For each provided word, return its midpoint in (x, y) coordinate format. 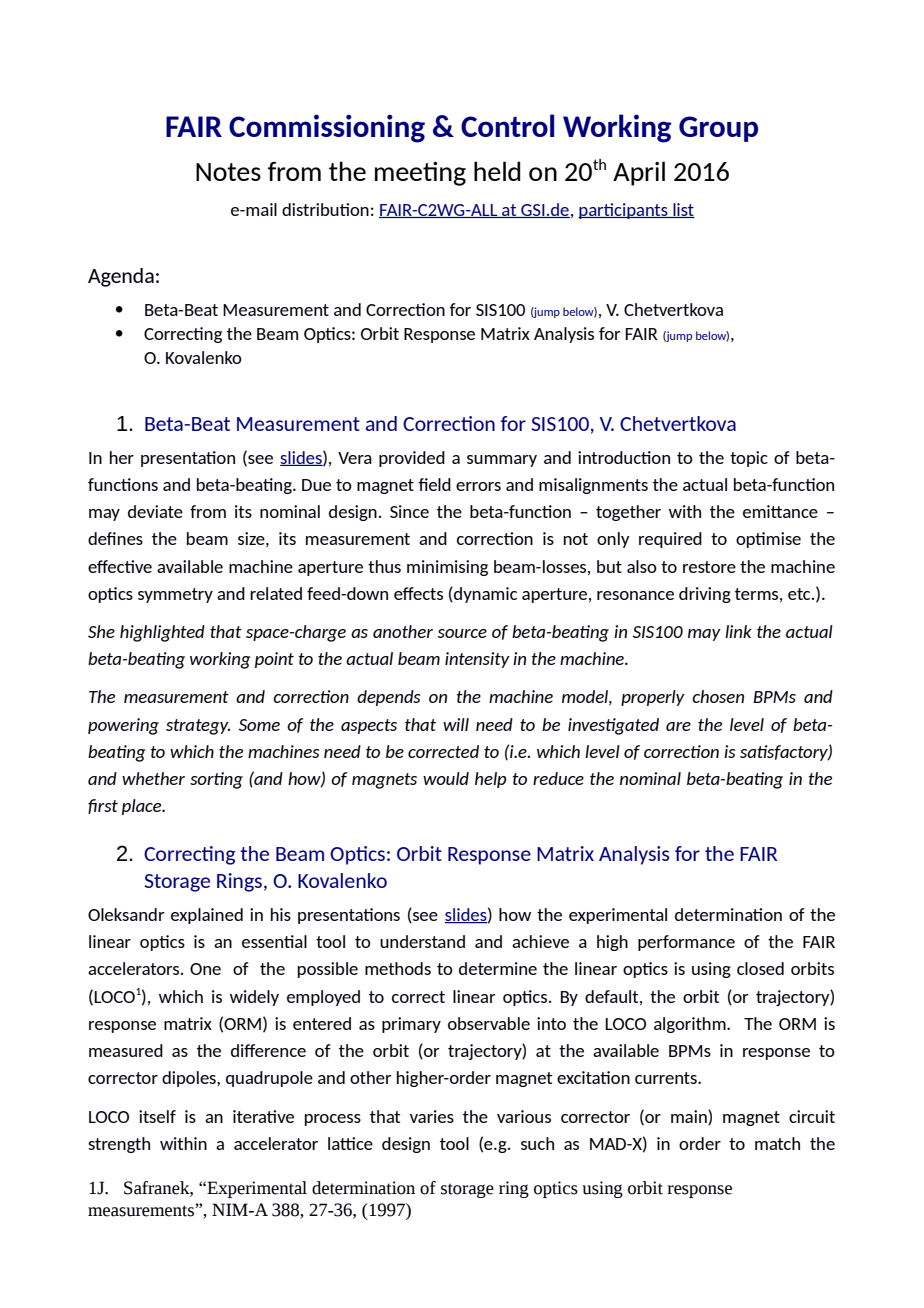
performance (686, 943)
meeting (420, 174)
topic (749, 459)
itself (157, 1116)
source (462, 633)
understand (422, 941)
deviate (155, 511)
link (738, 631)
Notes (228, 172)
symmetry (175, 595)
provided (412, 459)
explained (207, 916)
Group (718, 129)
